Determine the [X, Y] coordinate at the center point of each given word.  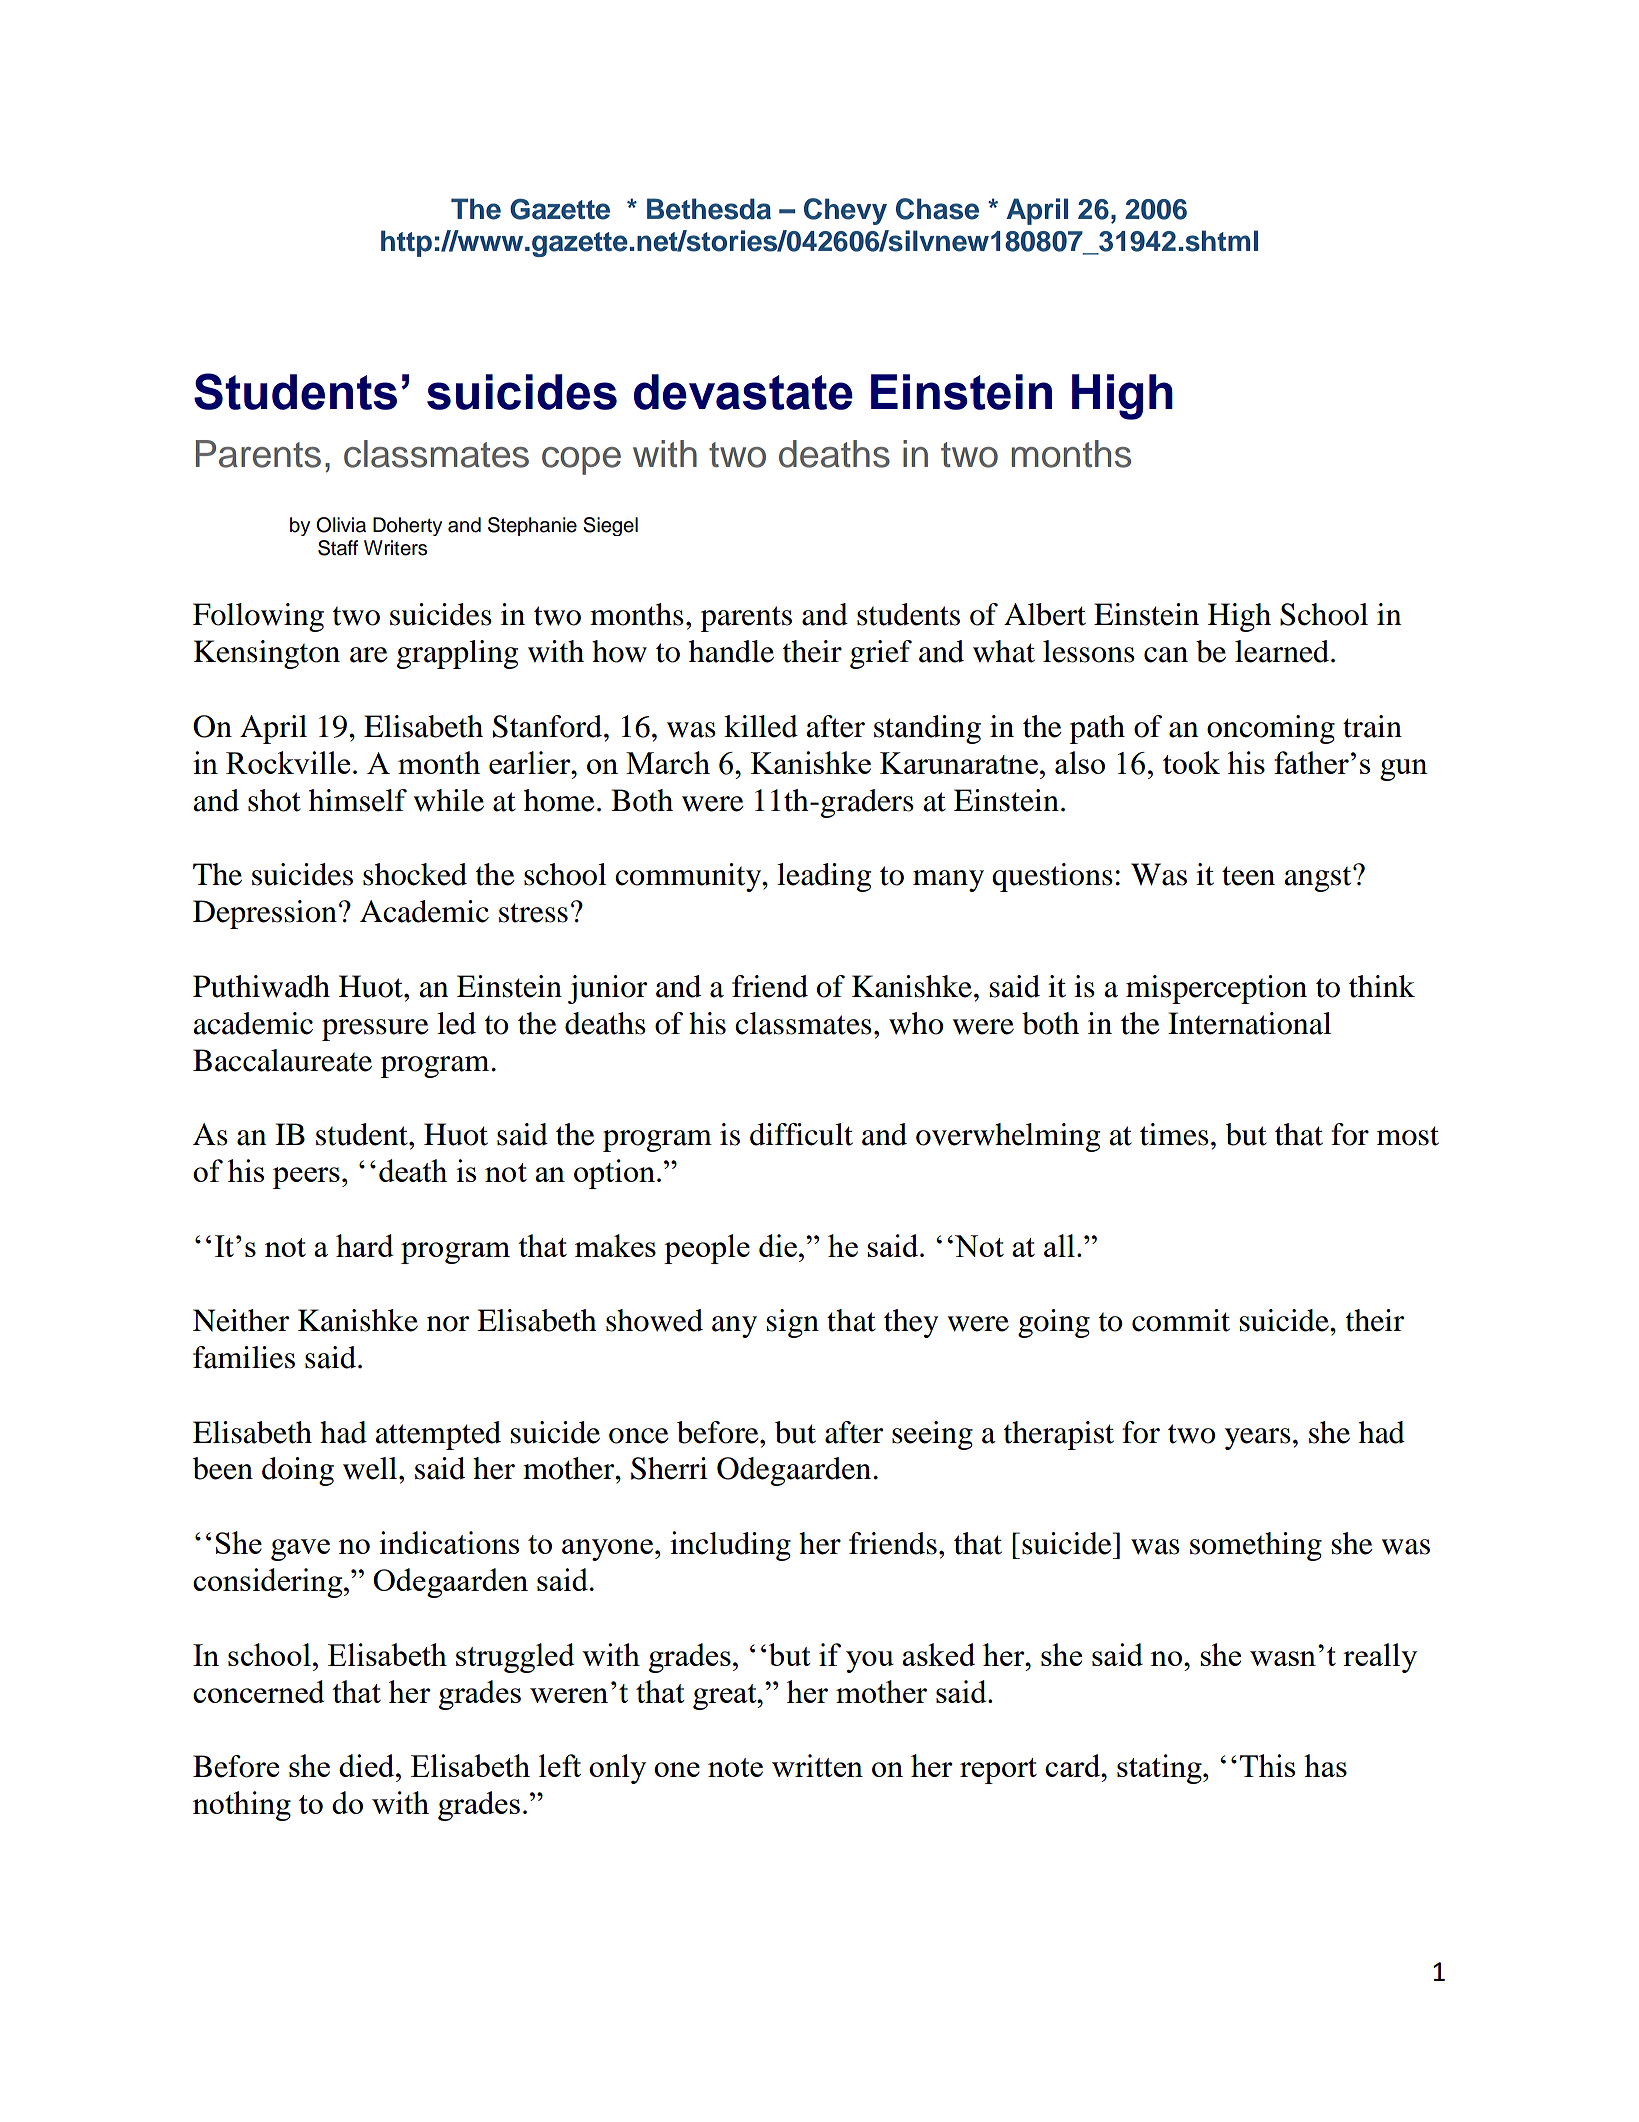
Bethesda [709, 209]
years [1258, 1439]
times [1174, 1134]
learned [1282, 651]
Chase [937, 209]
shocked [415, 874]
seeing [932, 1435]
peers [306, 1178]
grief [881, 654]
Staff [338, 548]
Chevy [845, 211]
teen [1248, 876]
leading [824, 877]
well [371, 1468]
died [368, 1765]
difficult [801, 1134]
